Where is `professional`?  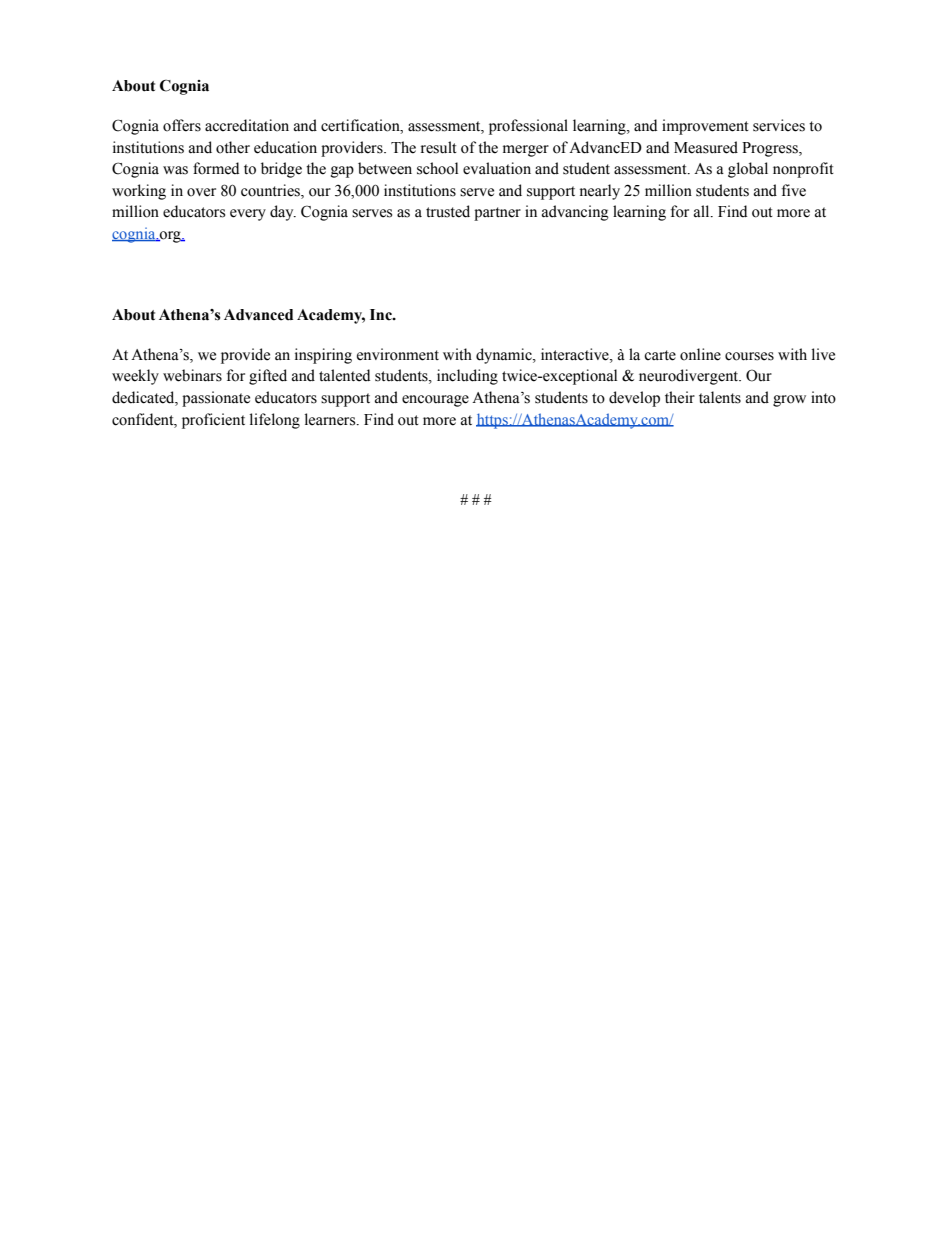 professional is located at coordinates (528, 127).
